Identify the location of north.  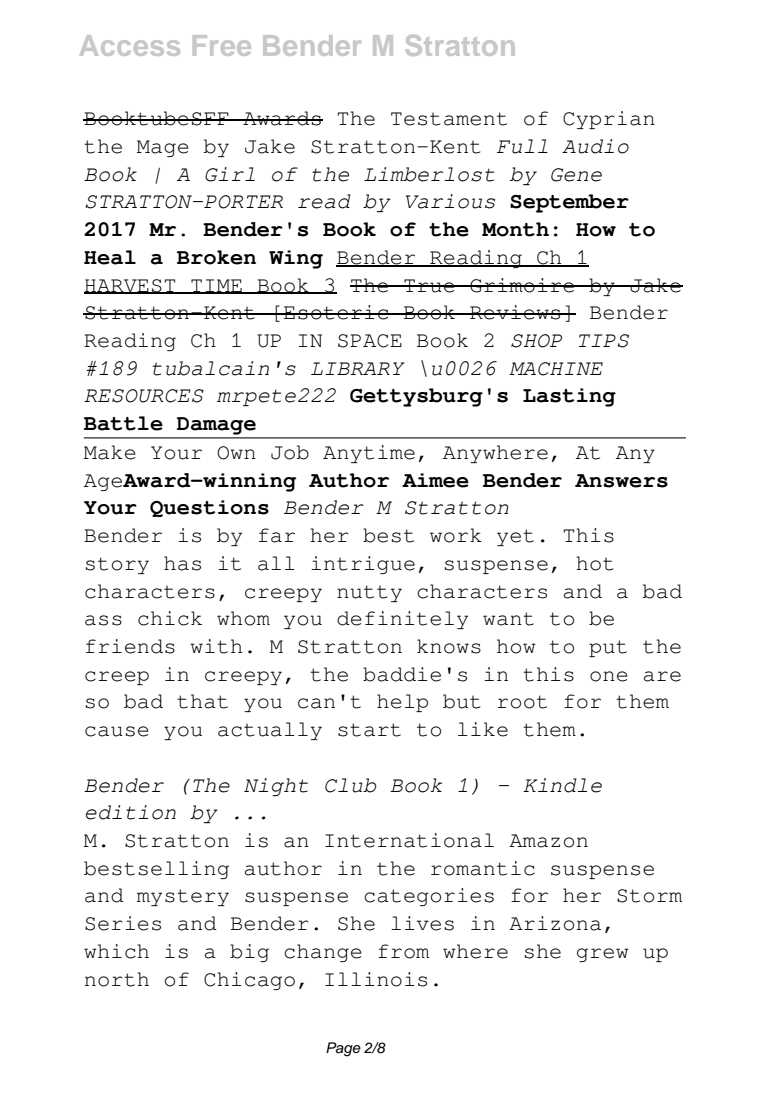
(117, 979).
